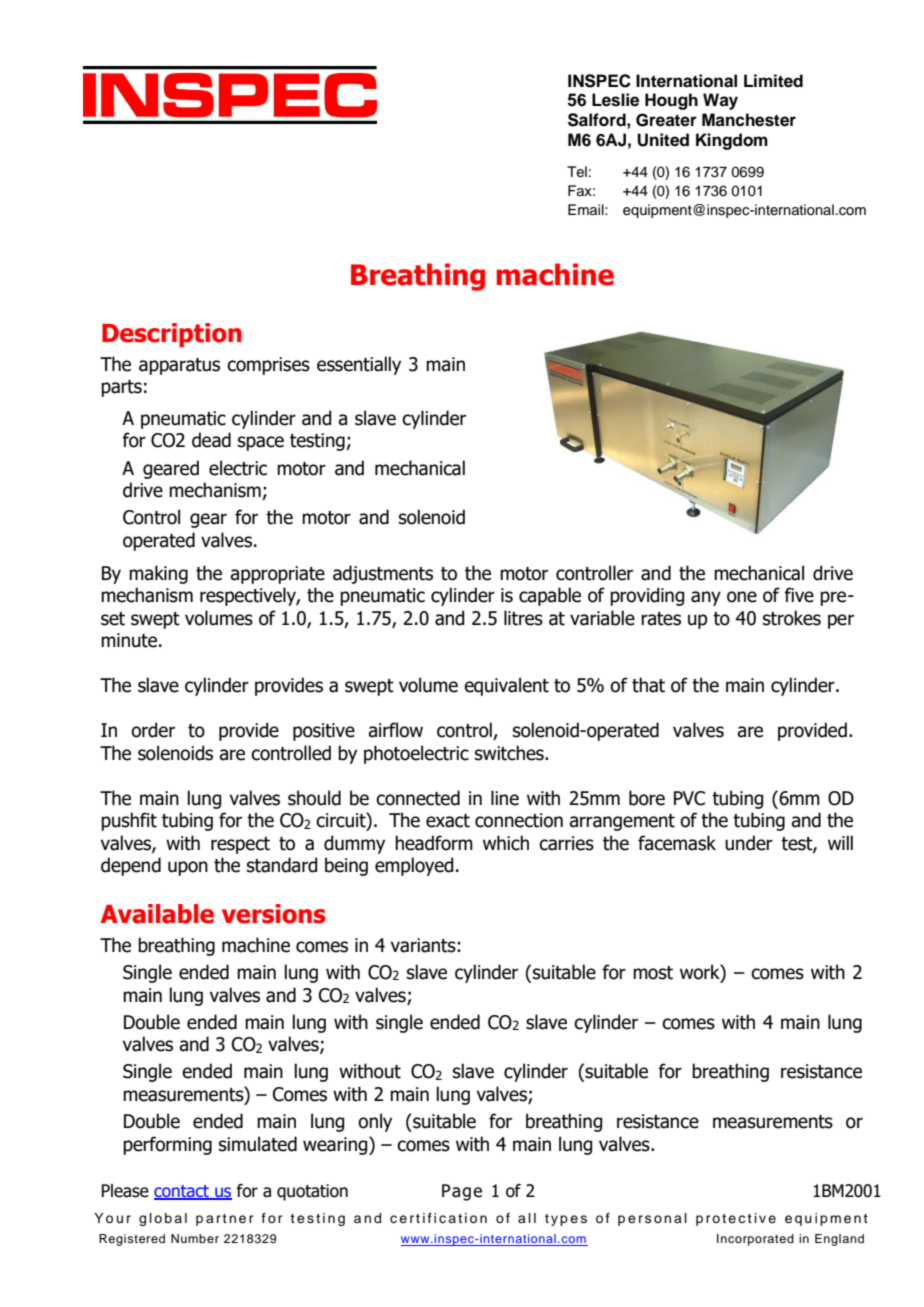 This page has height=1307, width=924. Describe the element at coordinates (179, 366) in the page. I see `apparatus` at that location.
